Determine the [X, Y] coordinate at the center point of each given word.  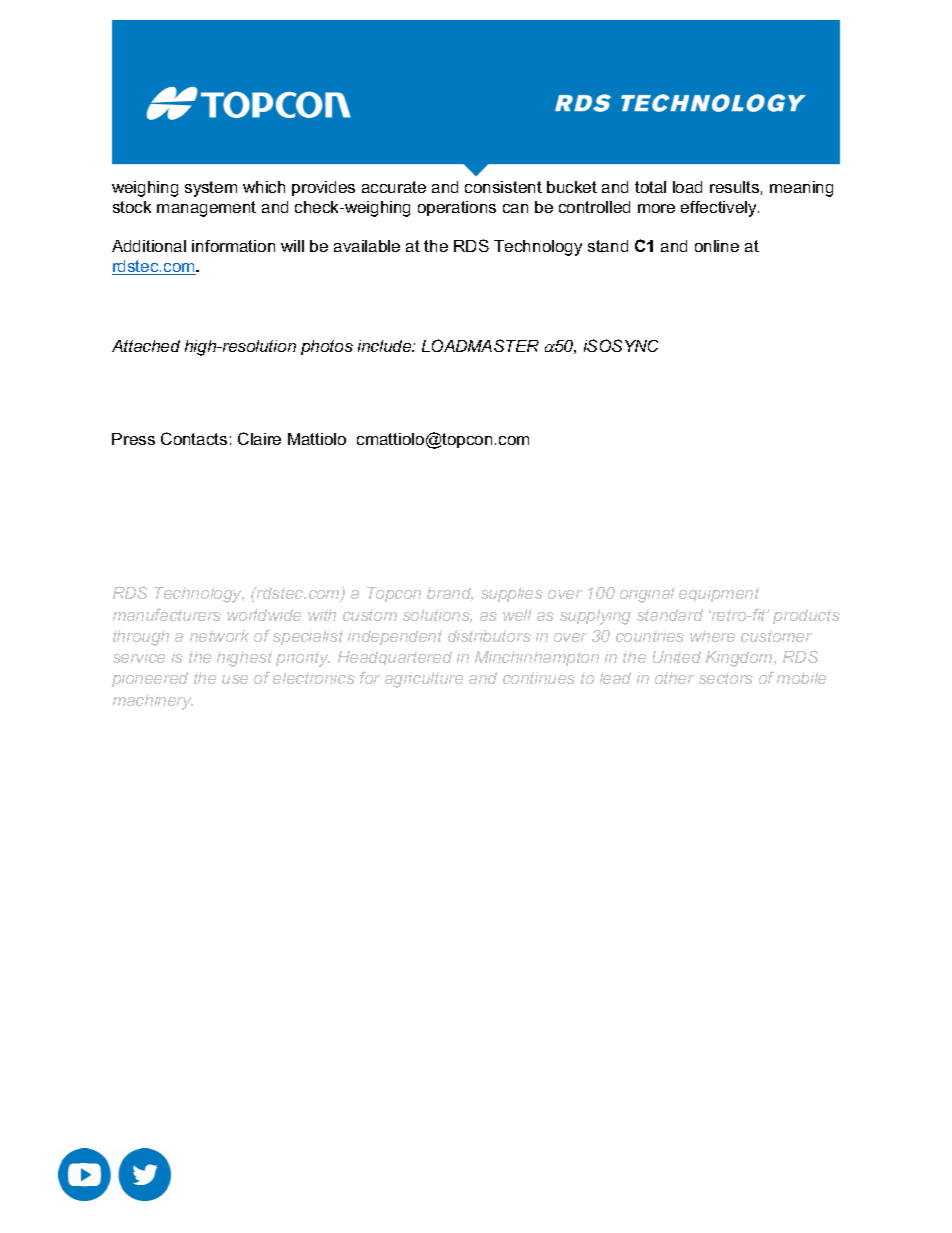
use [235, 679]
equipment [719, 594]
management [206, 209]
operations [457, 208]
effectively [720, 209]
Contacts [194, 438]
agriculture [424, 680]
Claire [259, 438]
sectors [726, 678]
